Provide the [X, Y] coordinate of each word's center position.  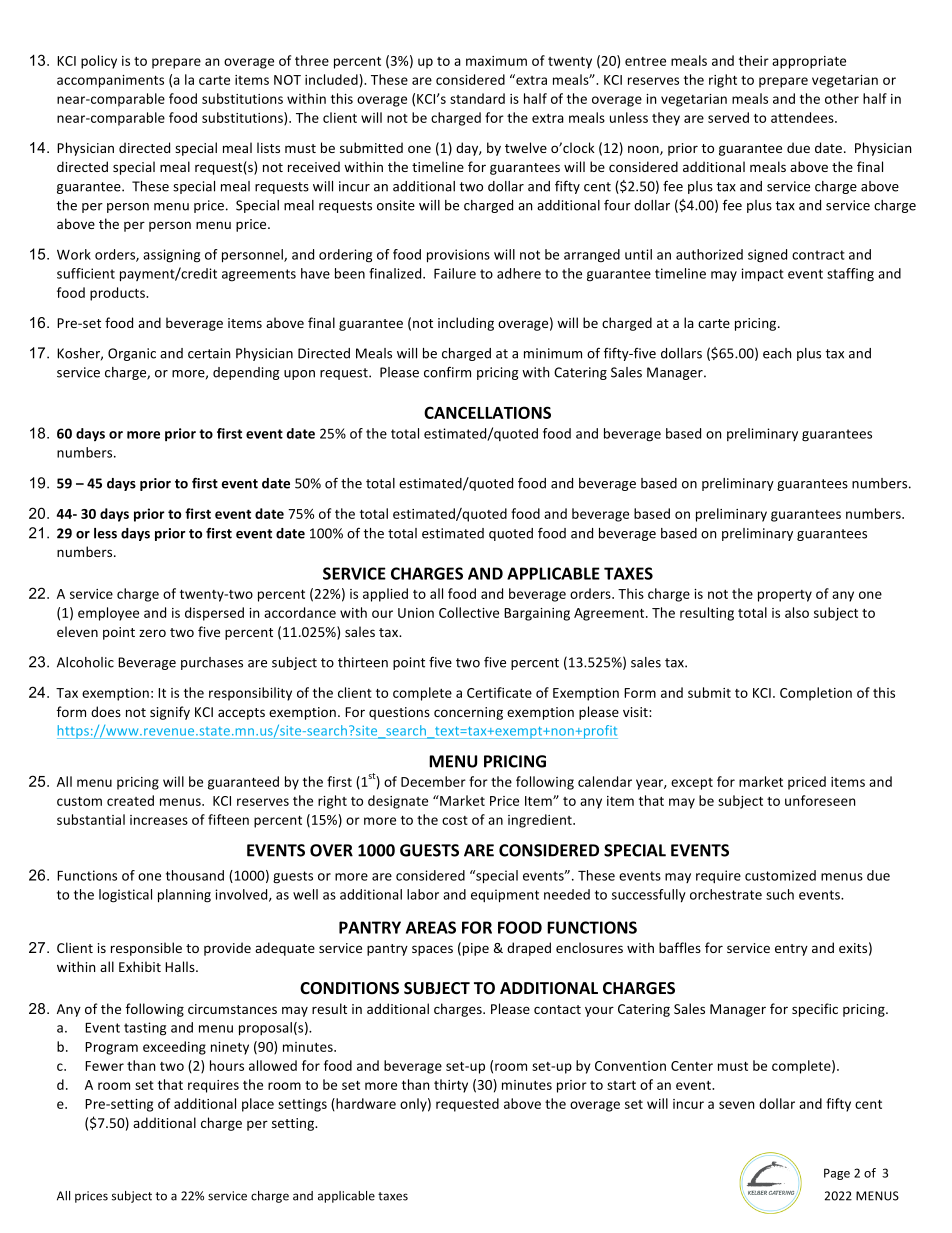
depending [246, 373]
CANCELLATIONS [487, 412]
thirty [451, 1086]
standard [477, 98]
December [433, 781]
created [130, 800]
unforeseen [820, 800]
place [258, 1105]
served [728, 117]
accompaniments [110, 81]
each [777, 353]
